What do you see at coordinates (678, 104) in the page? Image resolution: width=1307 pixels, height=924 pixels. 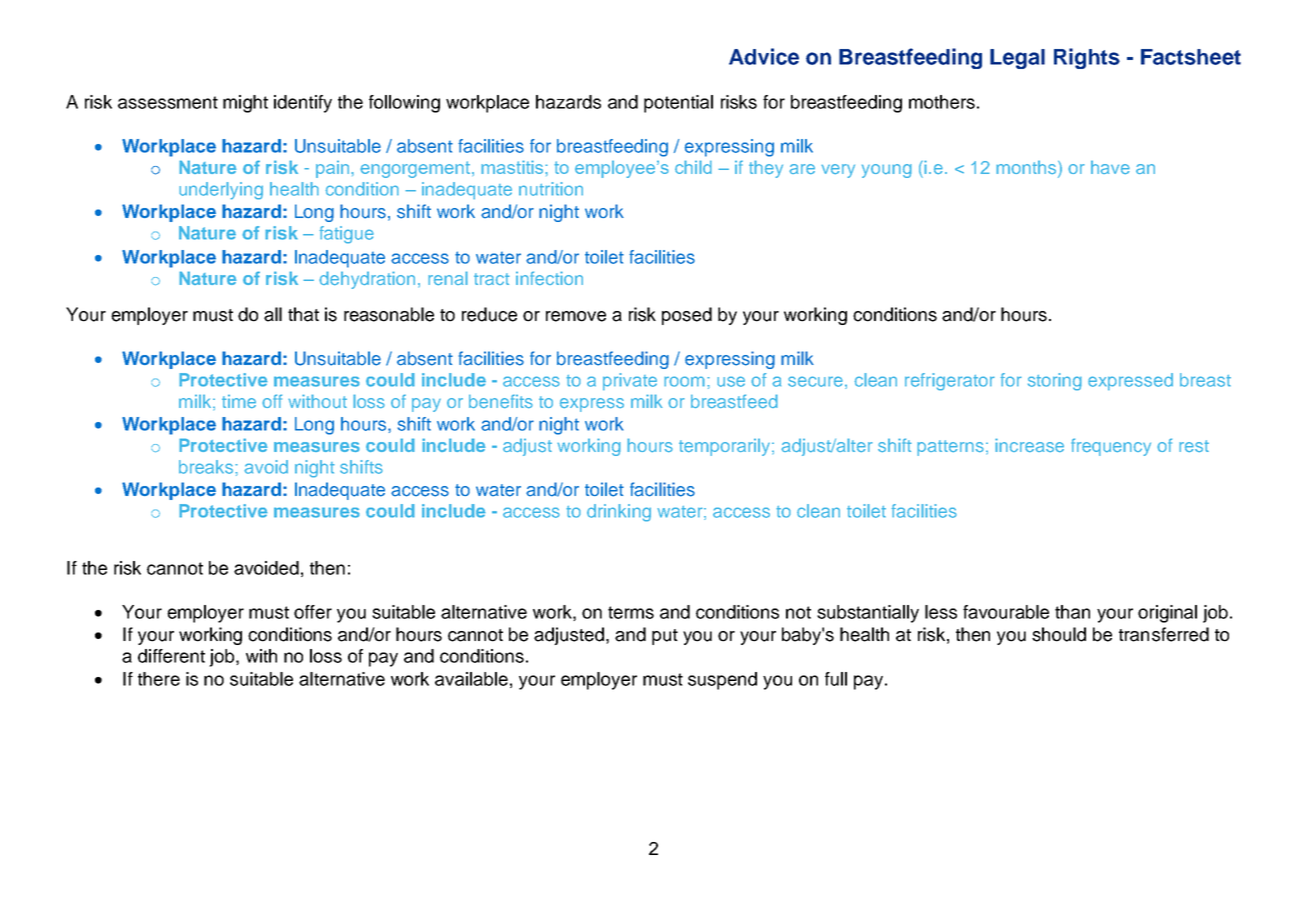 I see `potential` at bounding box center [678, 104].
